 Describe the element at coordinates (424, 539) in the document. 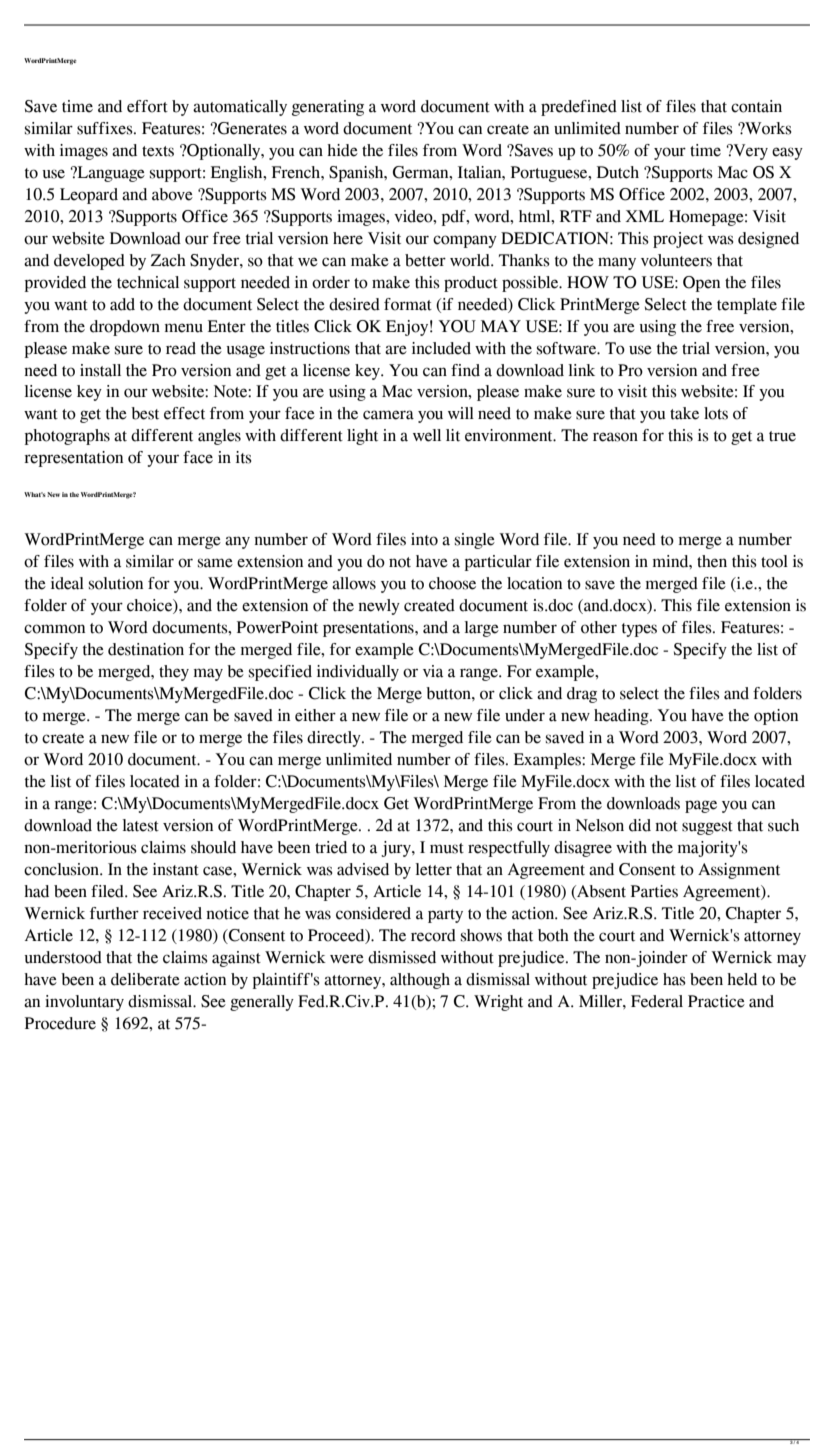

I see `into` at that location.
